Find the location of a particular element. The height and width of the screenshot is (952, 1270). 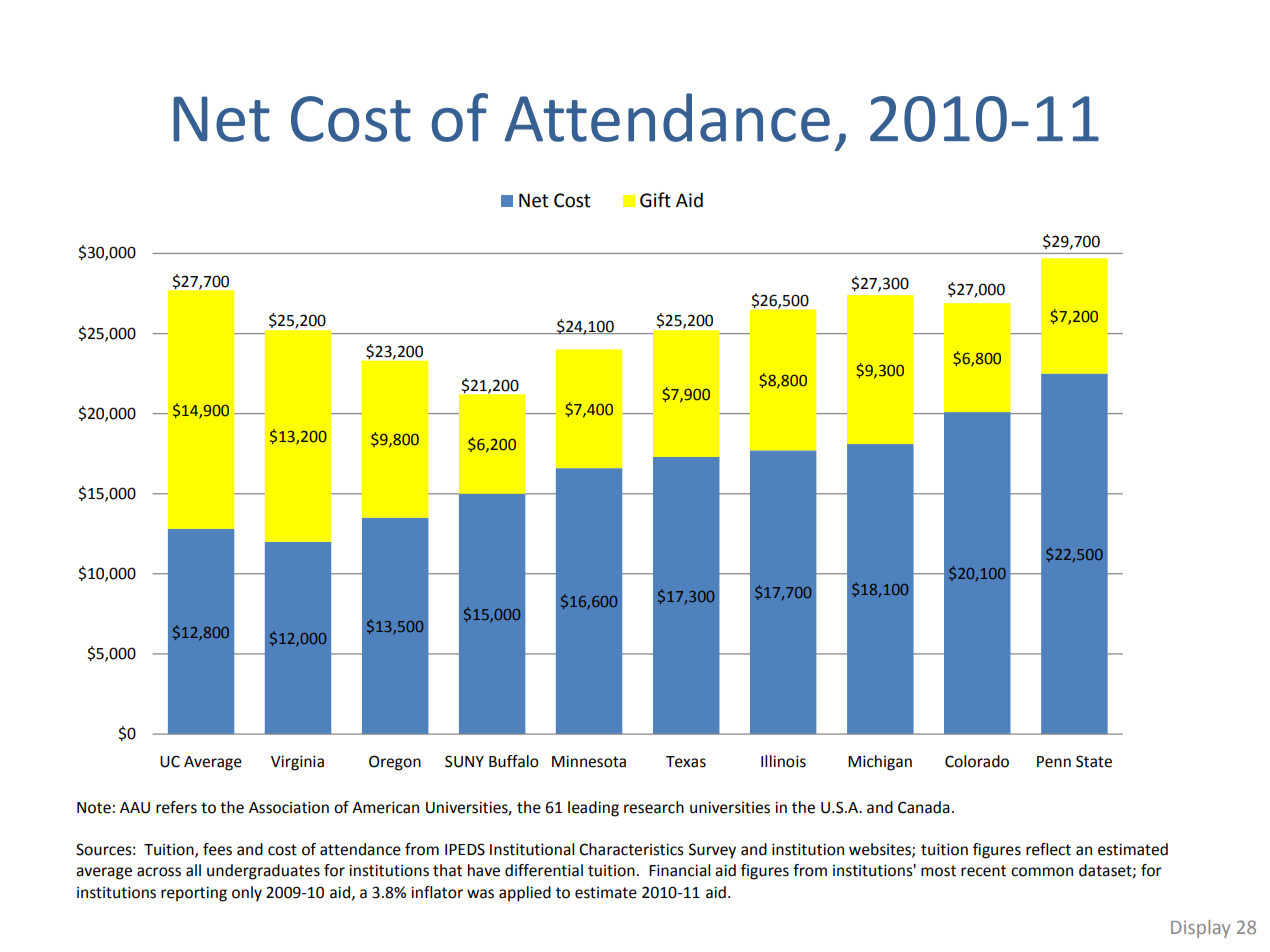

State is located at coordinates (1094, 761).
